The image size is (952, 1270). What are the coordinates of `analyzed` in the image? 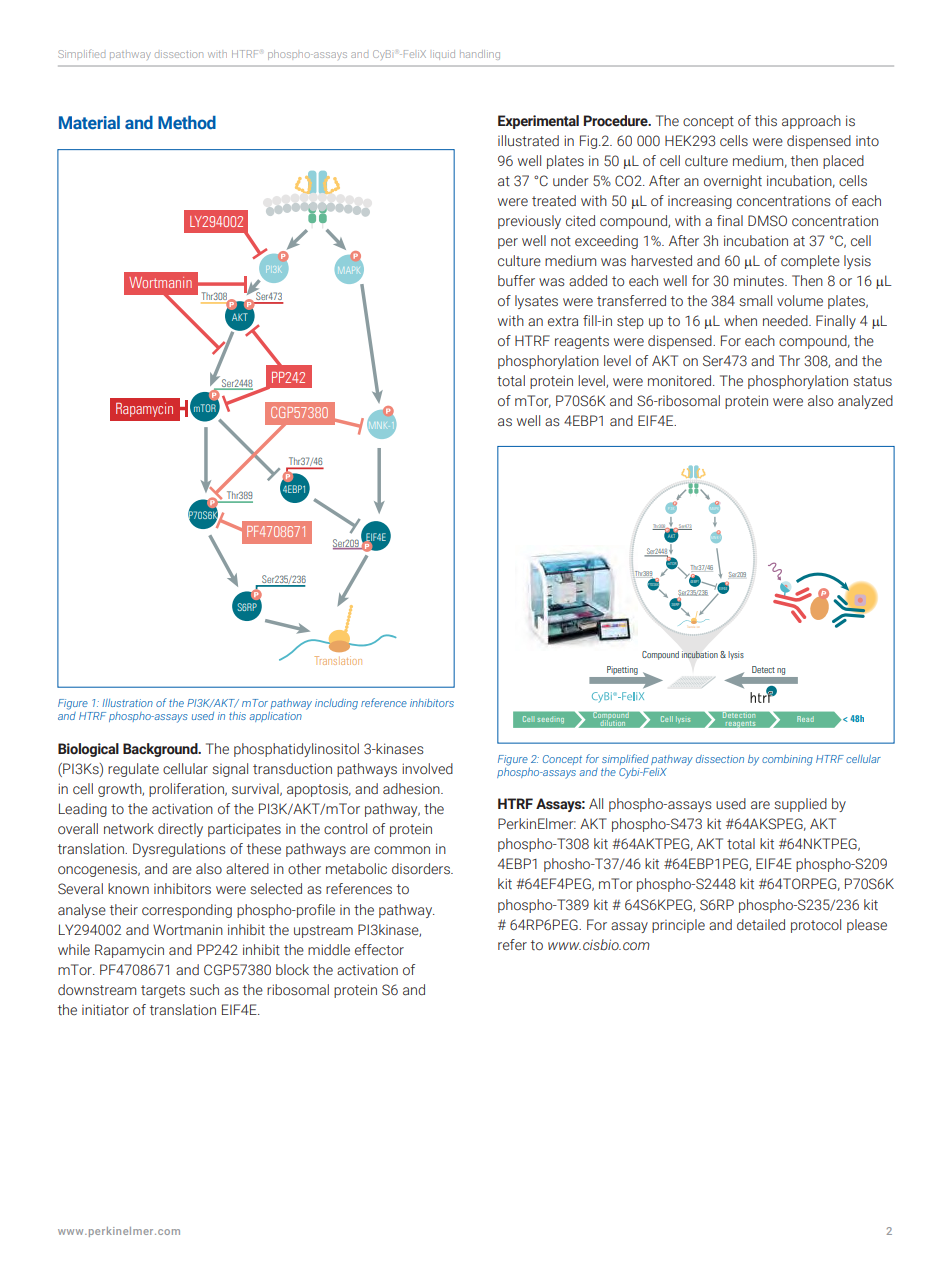 It's located at (865, 402).
